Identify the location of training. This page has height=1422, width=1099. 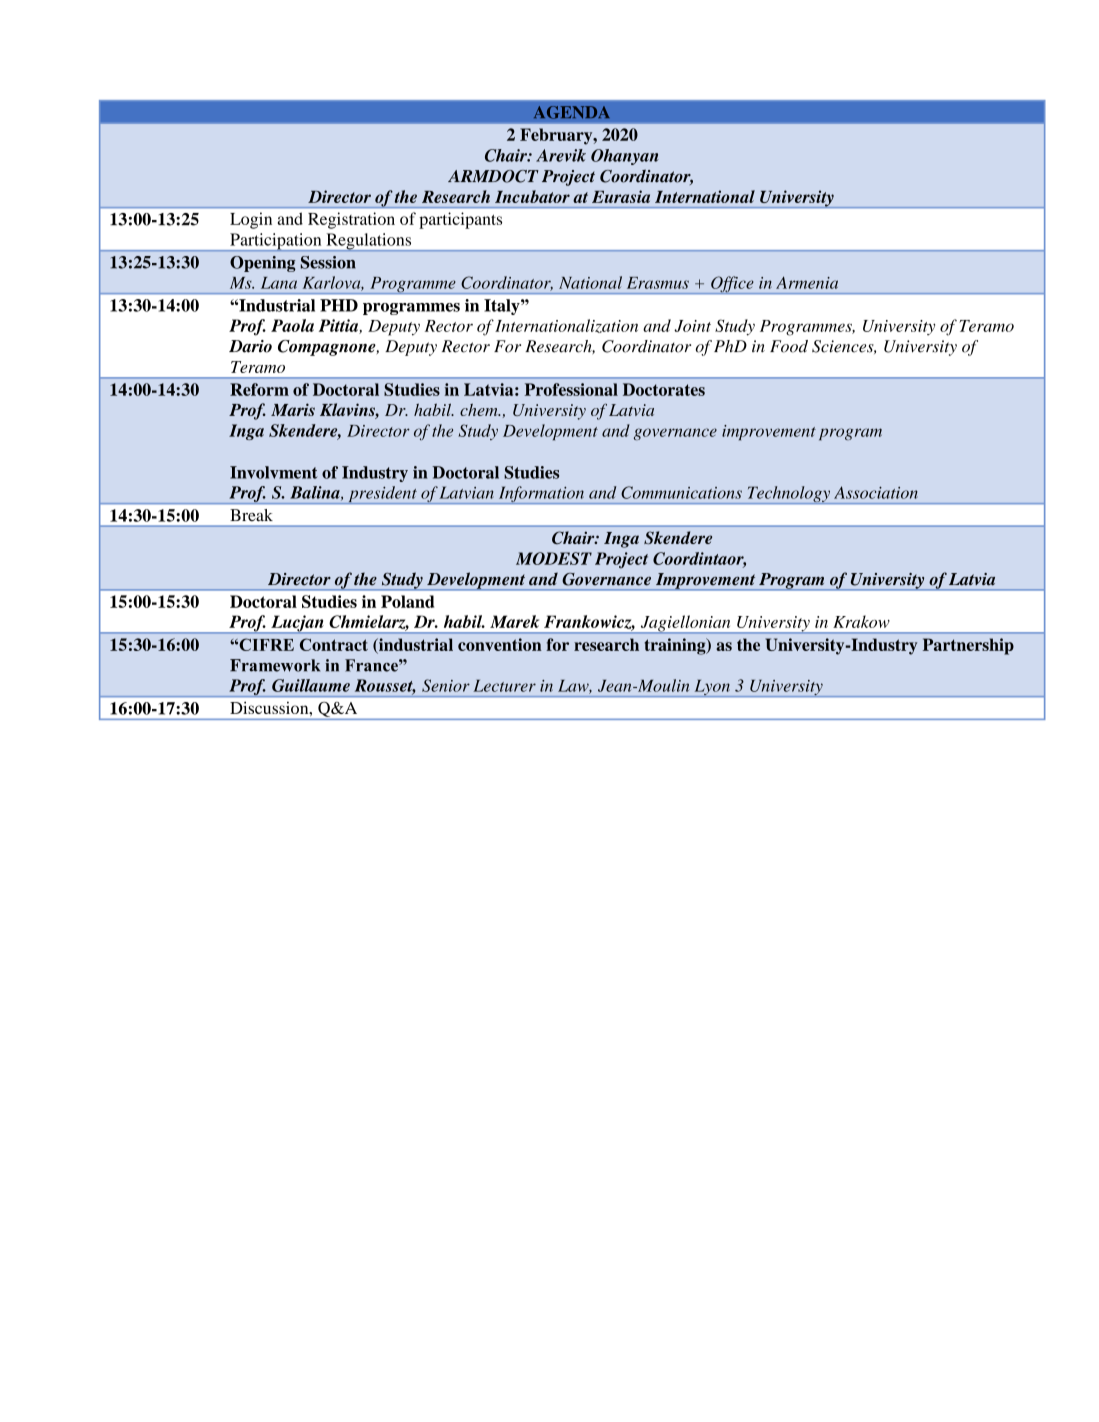
(676, 646).
